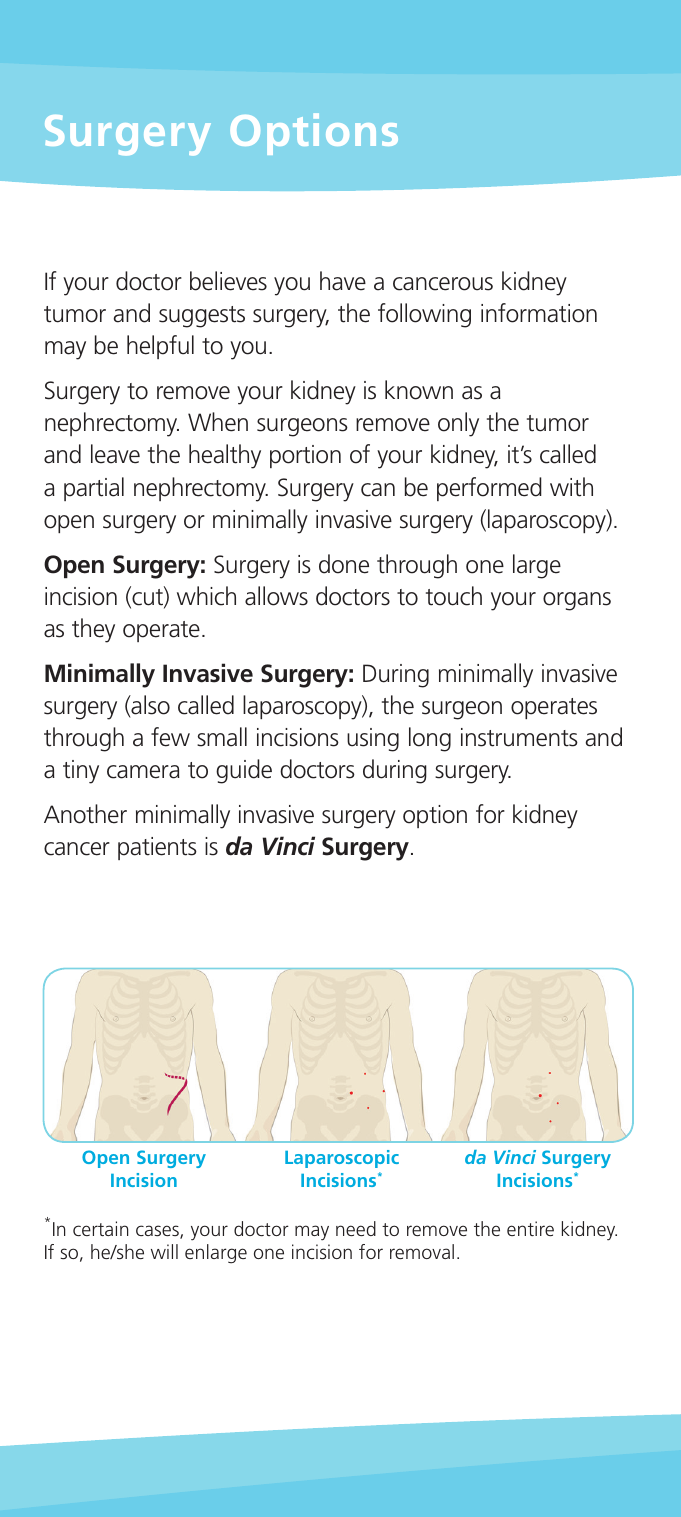  What do you see at coordinates (158, 1232) in the page?
I see `cases` at bounding box center [158, 1232].
